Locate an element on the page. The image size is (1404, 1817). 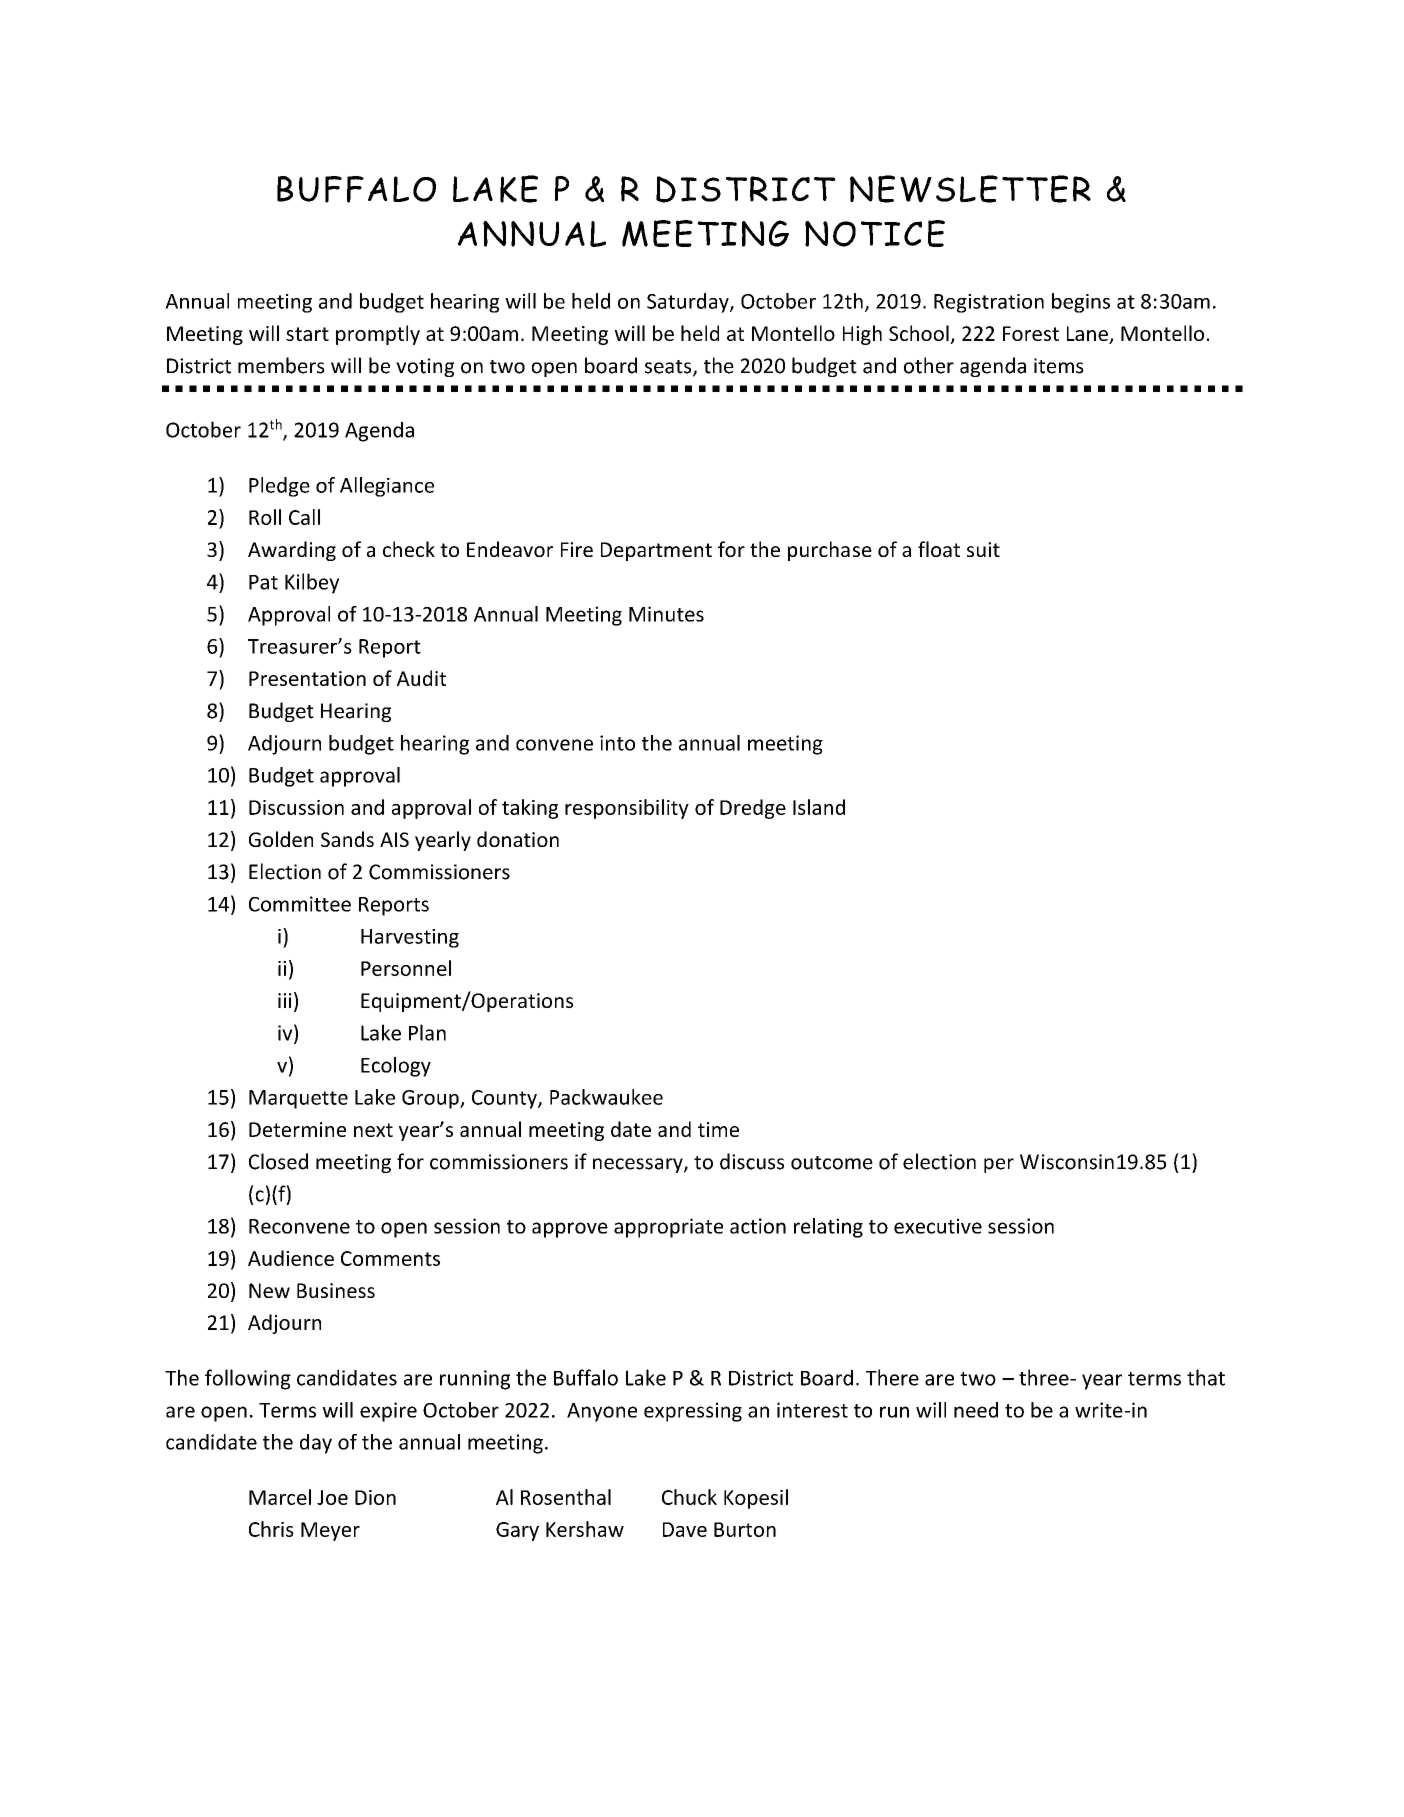
Sands is located at coordinates (347, 839).
